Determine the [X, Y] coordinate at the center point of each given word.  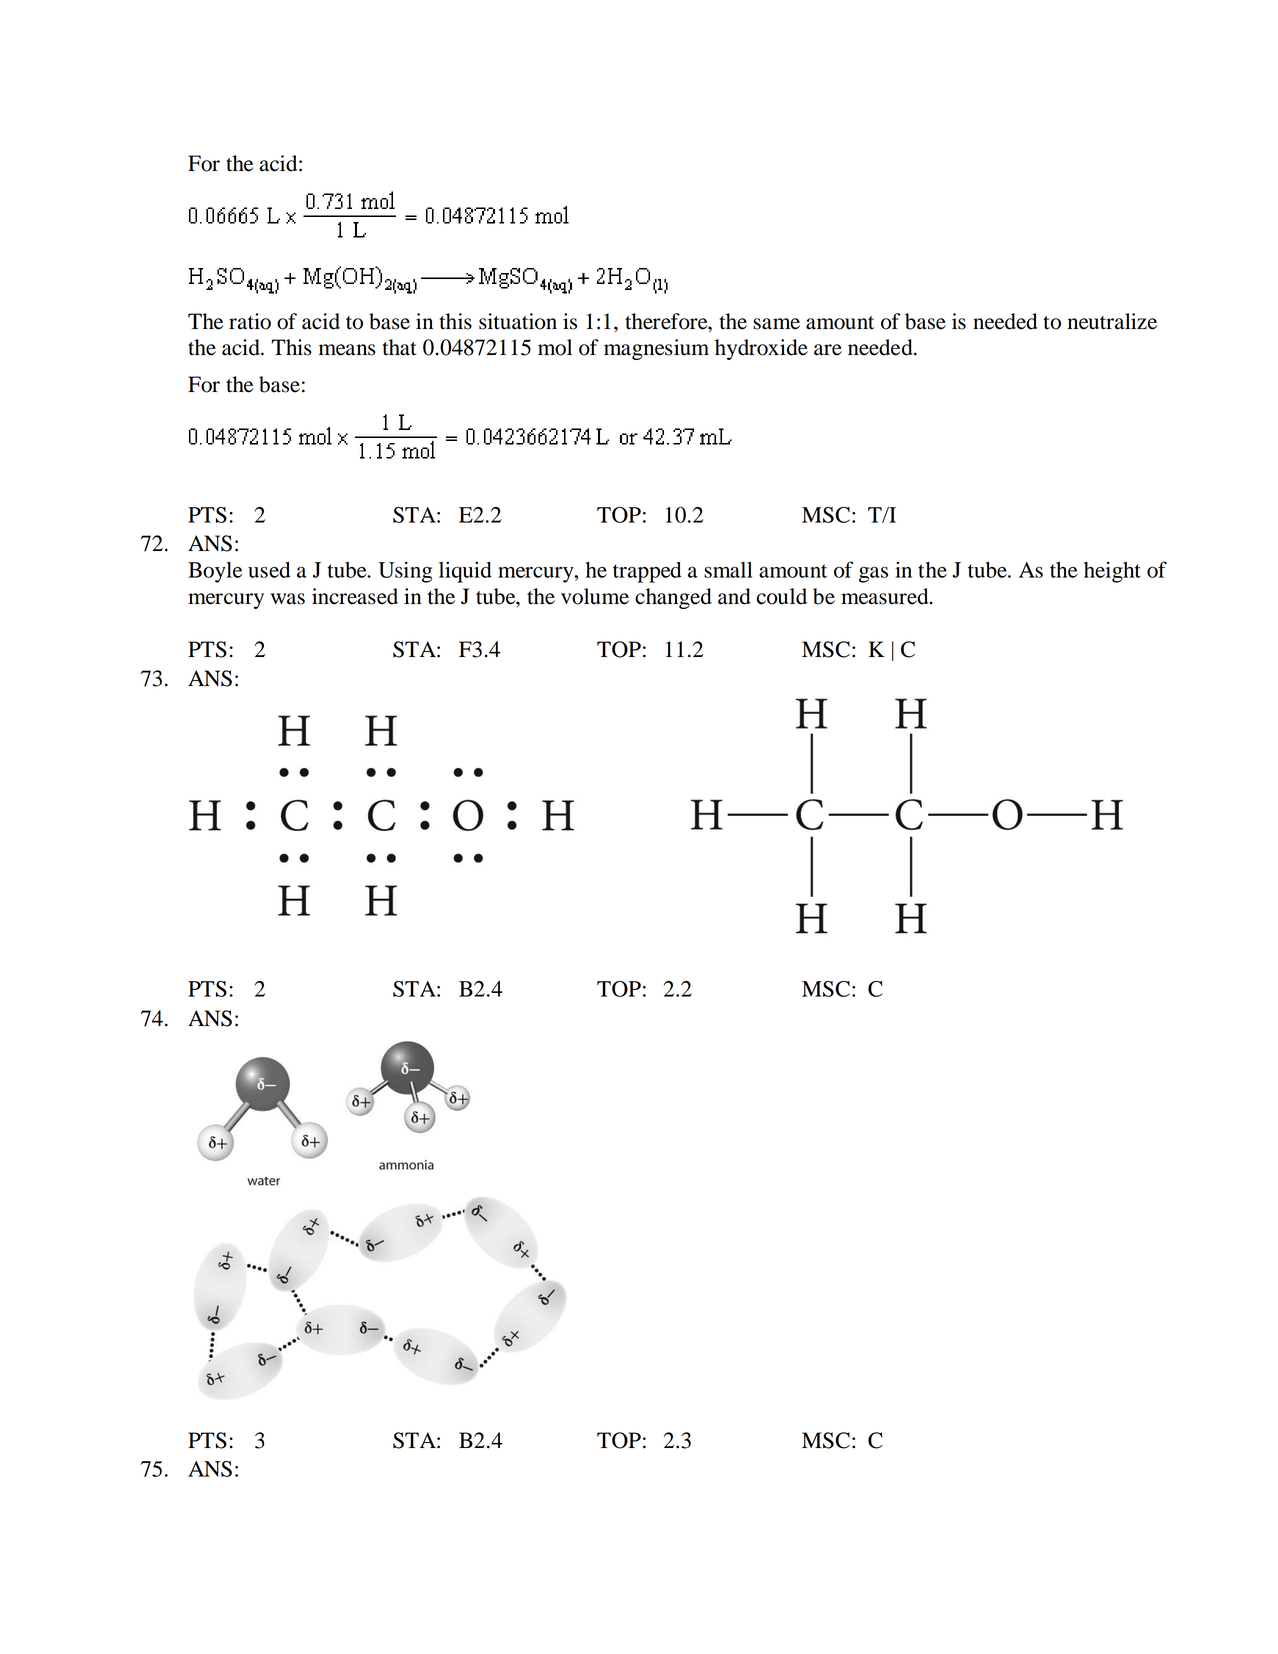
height [1112, 572]
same [776, 324]
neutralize [1112, 321]
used [269, 570]
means [347, 350]
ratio [250, 321]
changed [673, 598]
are [828, 350]
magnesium [656, 349]
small [728, 570]
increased [355, 596]
